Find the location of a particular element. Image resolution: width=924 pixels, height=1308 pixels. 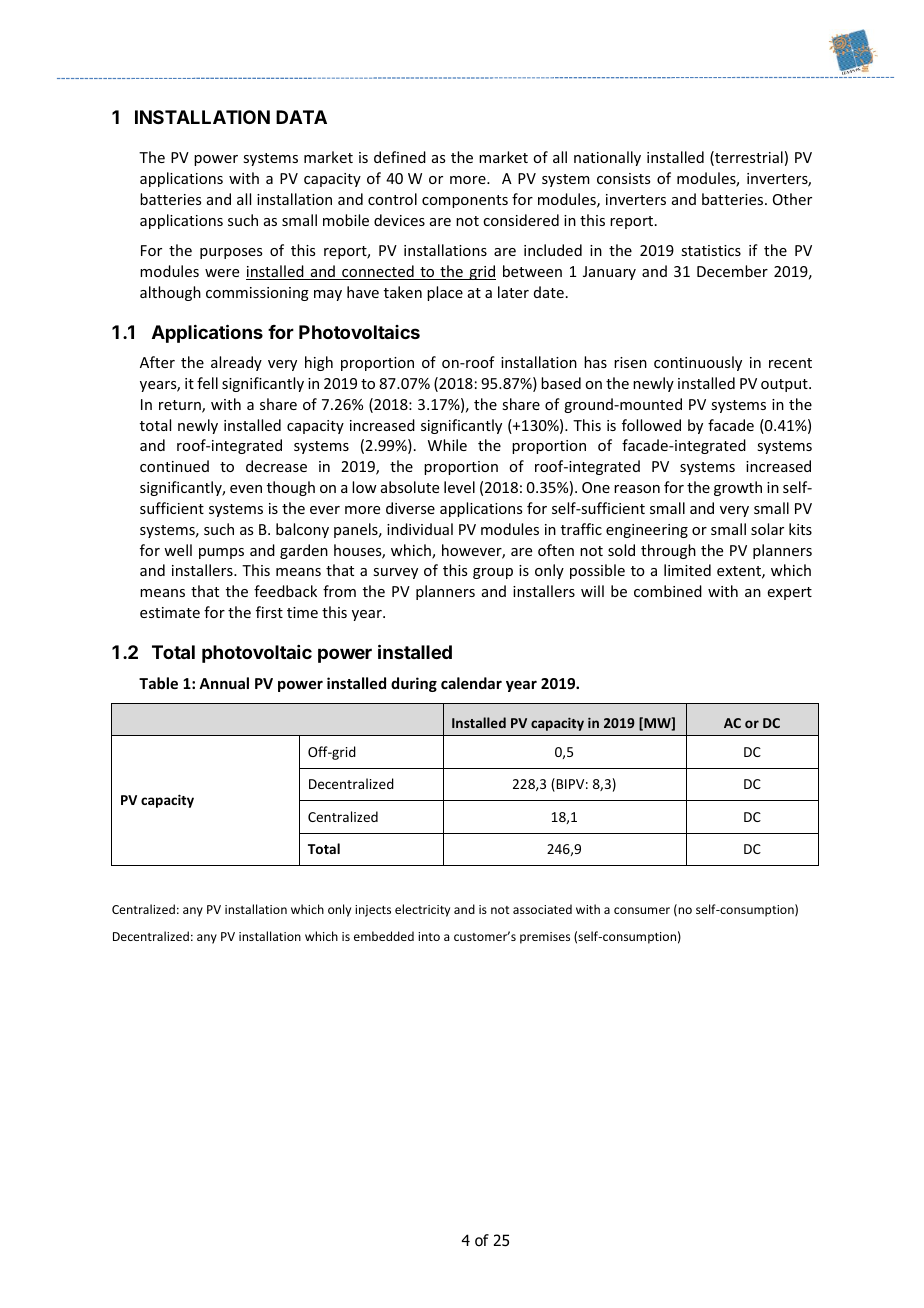

defined is located at coordinates (400, 157).
